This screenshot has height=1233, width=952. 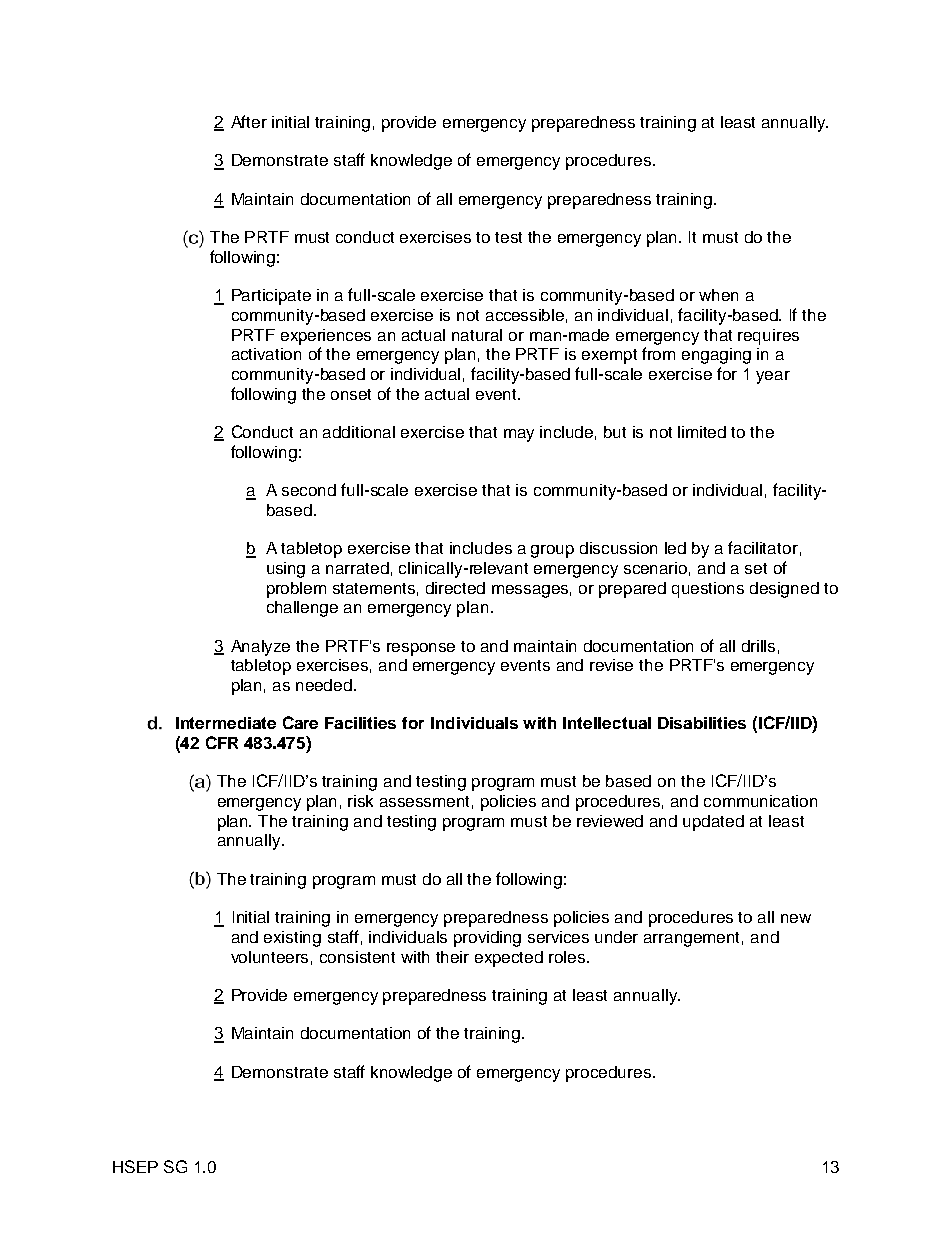 I want to click on using, so click(x=286, y=570).
